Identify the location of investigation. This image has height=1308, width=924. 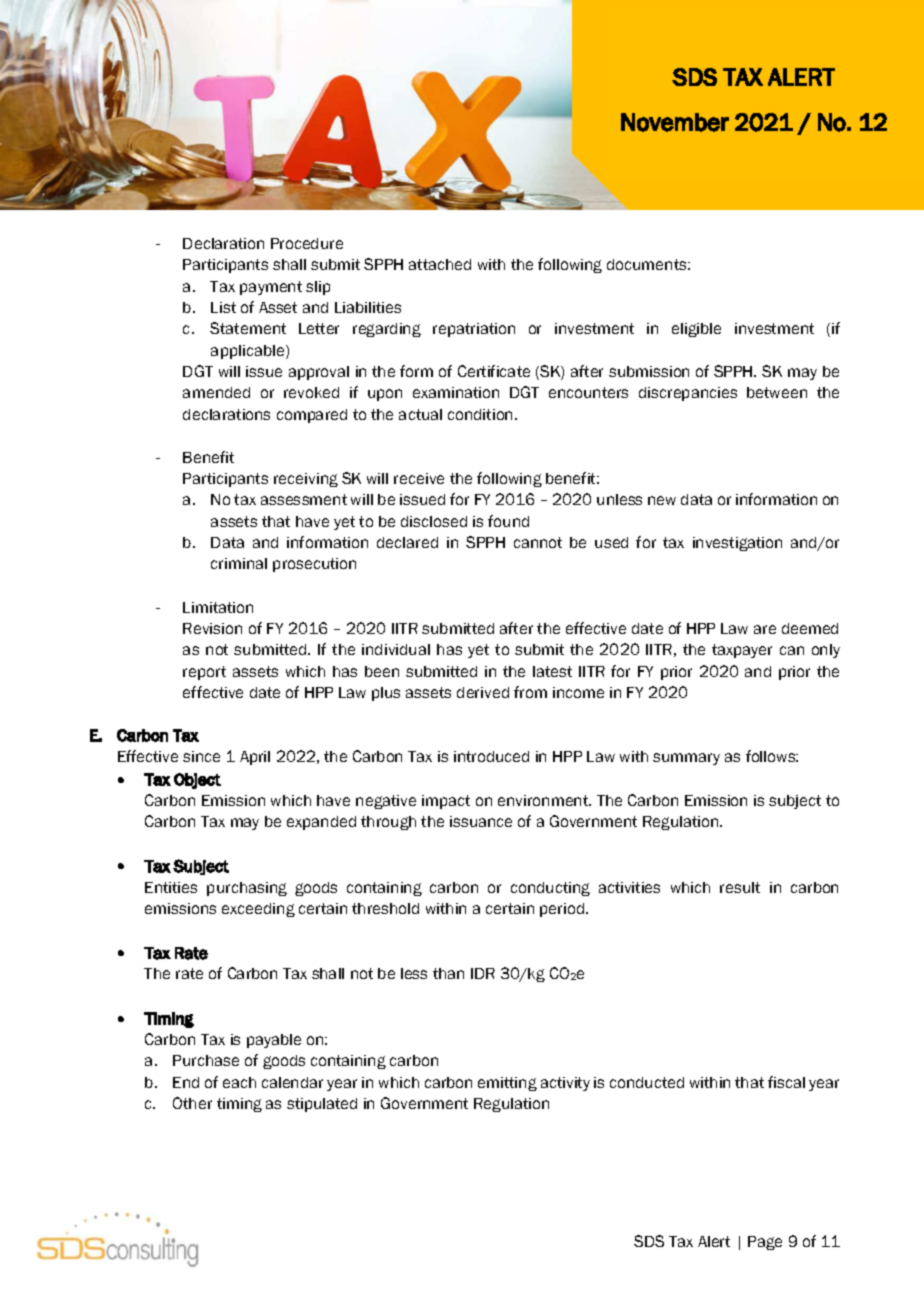
(737, 544).
